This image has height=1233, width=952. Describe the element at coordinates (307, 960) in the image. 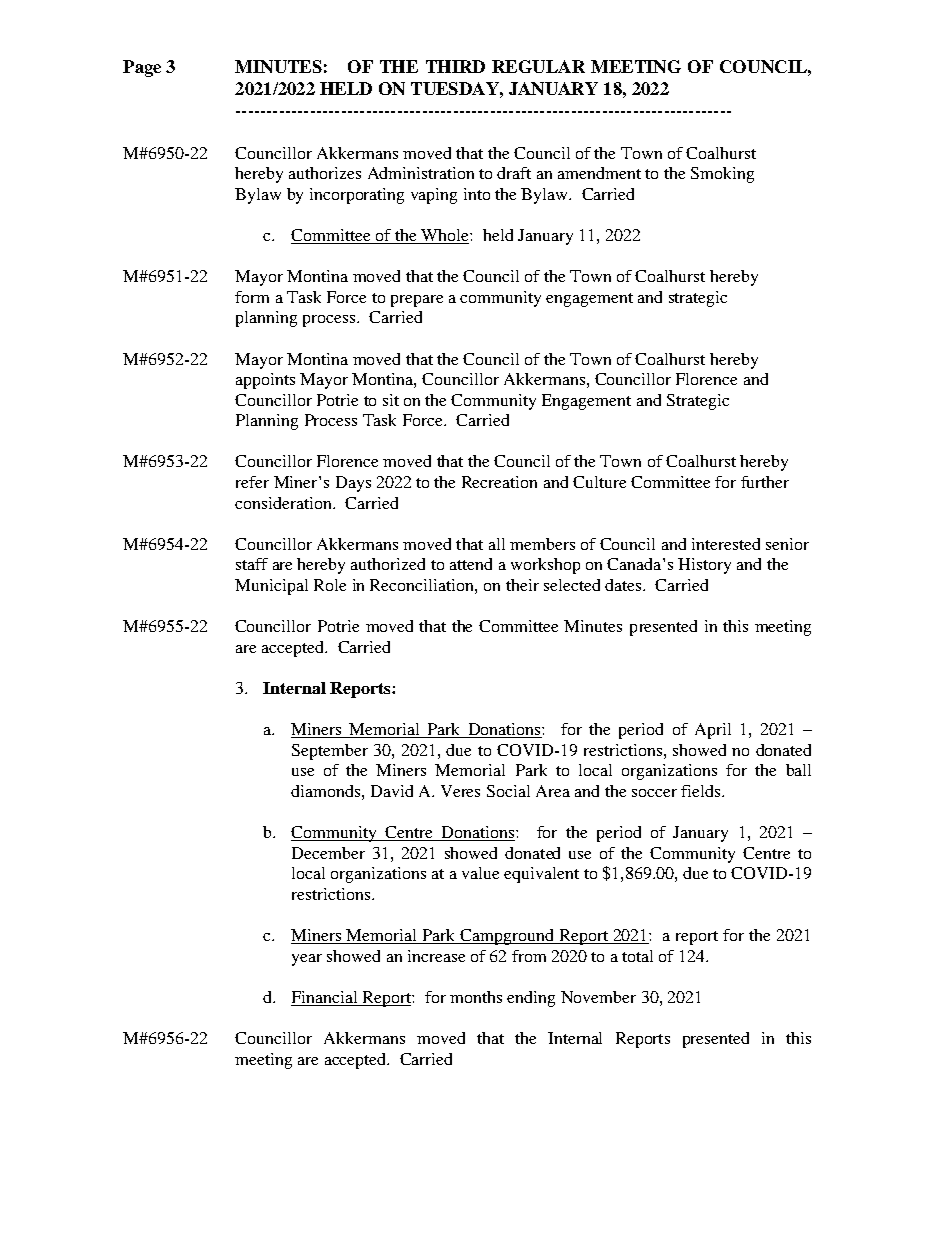

I see `year` at that location.
